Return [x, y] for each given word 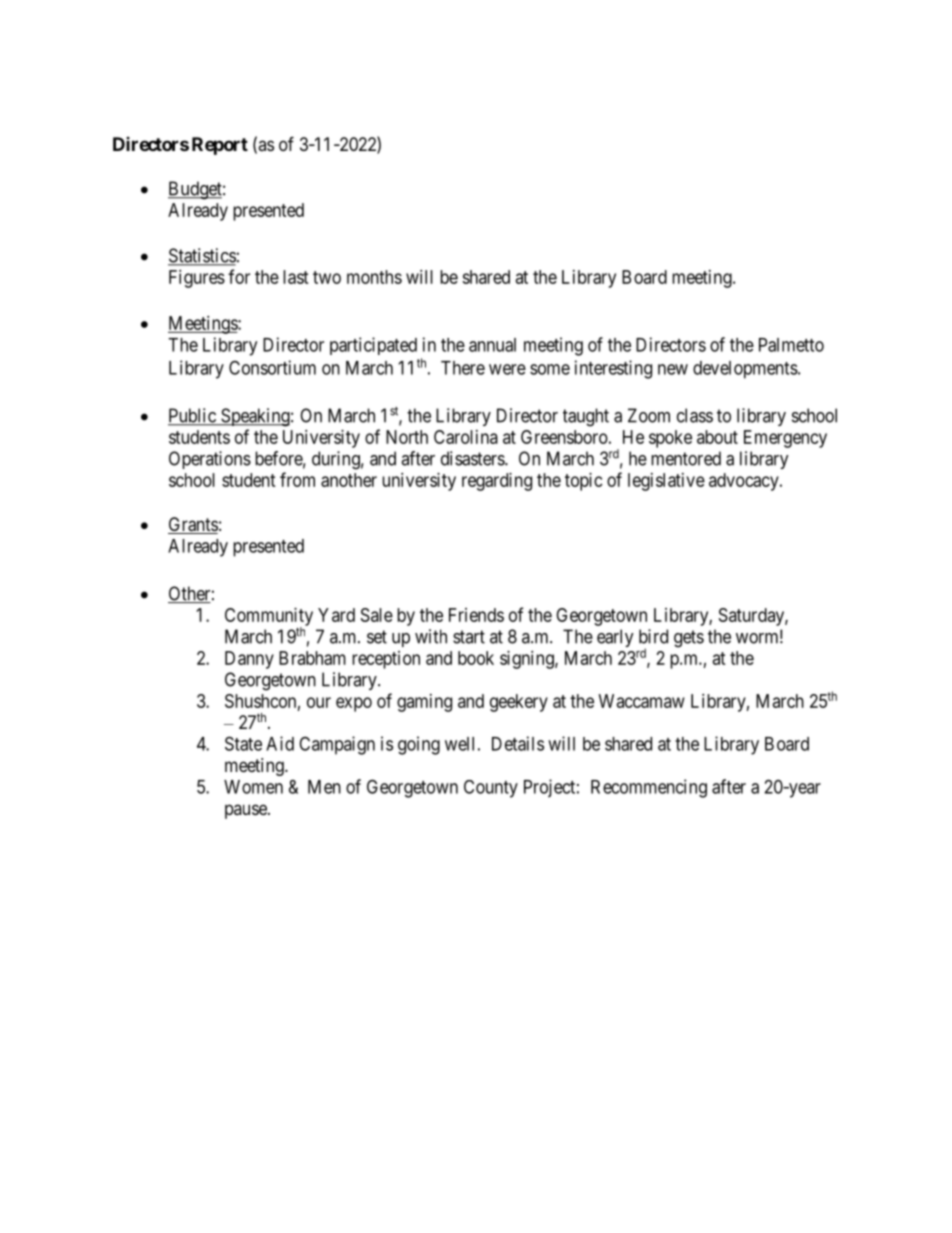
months [374, 277]
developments [745, 370]
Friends [476, 615]
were [507, 369]
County [491, 789]
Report [220, 146]
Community [269, 618]
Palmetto [791, 345]
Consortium [272, 367]
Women [253, 787]
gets [689, 639]
